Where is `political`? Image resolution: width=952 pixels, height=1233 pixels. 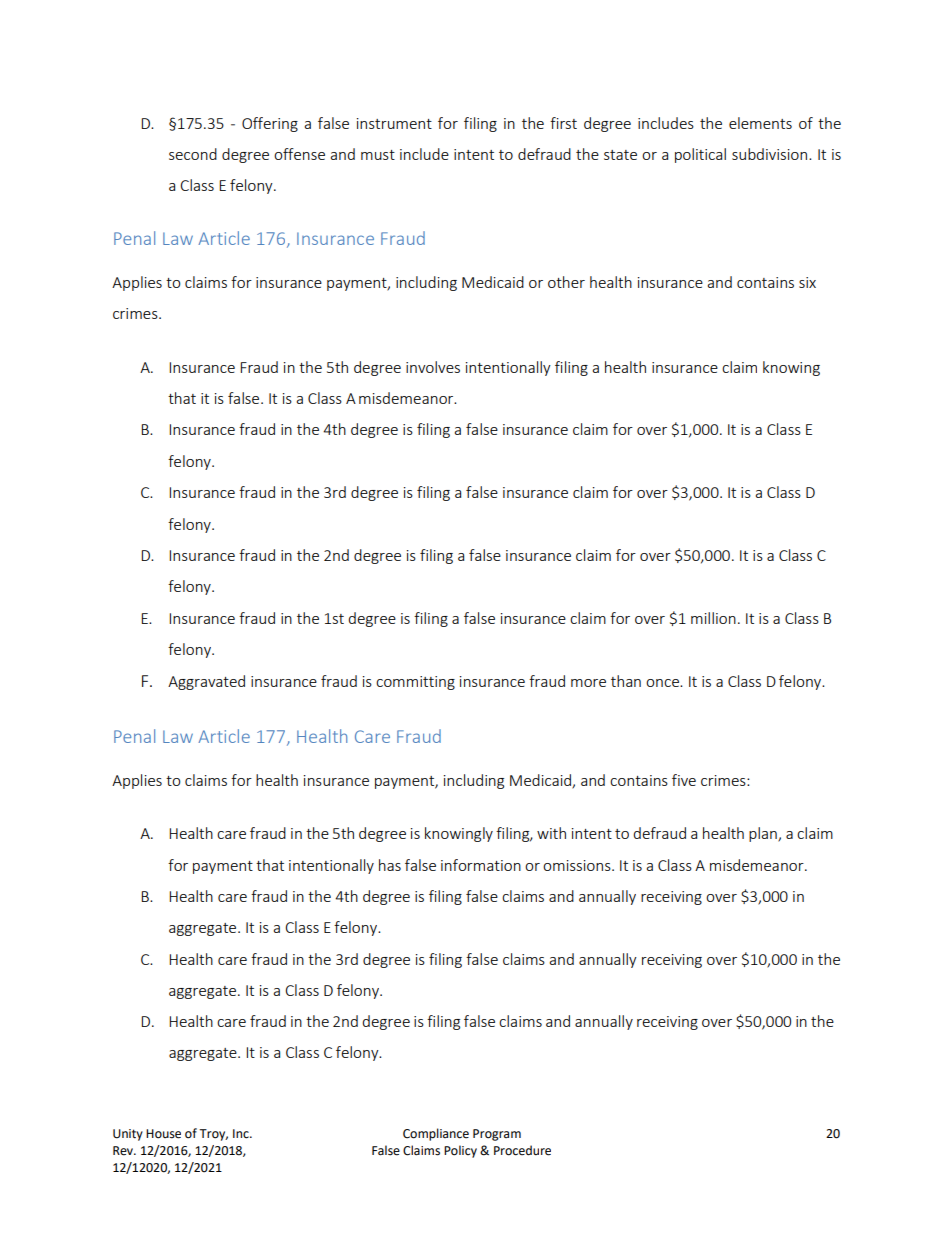 political is located at coordinates (700, 155).
